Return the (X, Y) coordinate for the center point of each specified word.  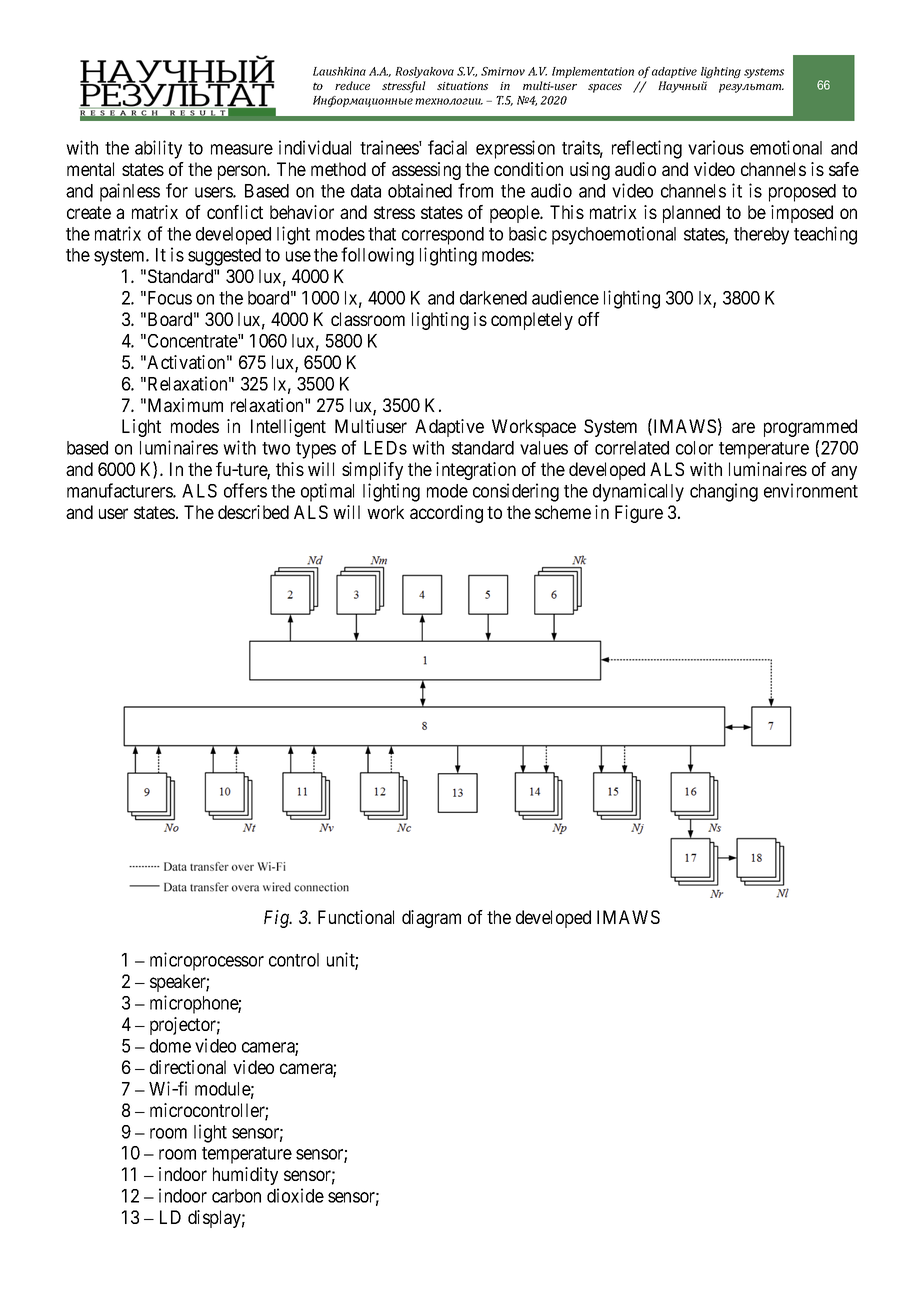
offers (245, 490)
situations (462, 86)
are (743, 427)
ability (158, 149)
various (716, 147)
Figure (639, 514)
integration (476, 471)
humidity (245, 1176)
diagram (431, 919)
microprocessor (207, 961)
